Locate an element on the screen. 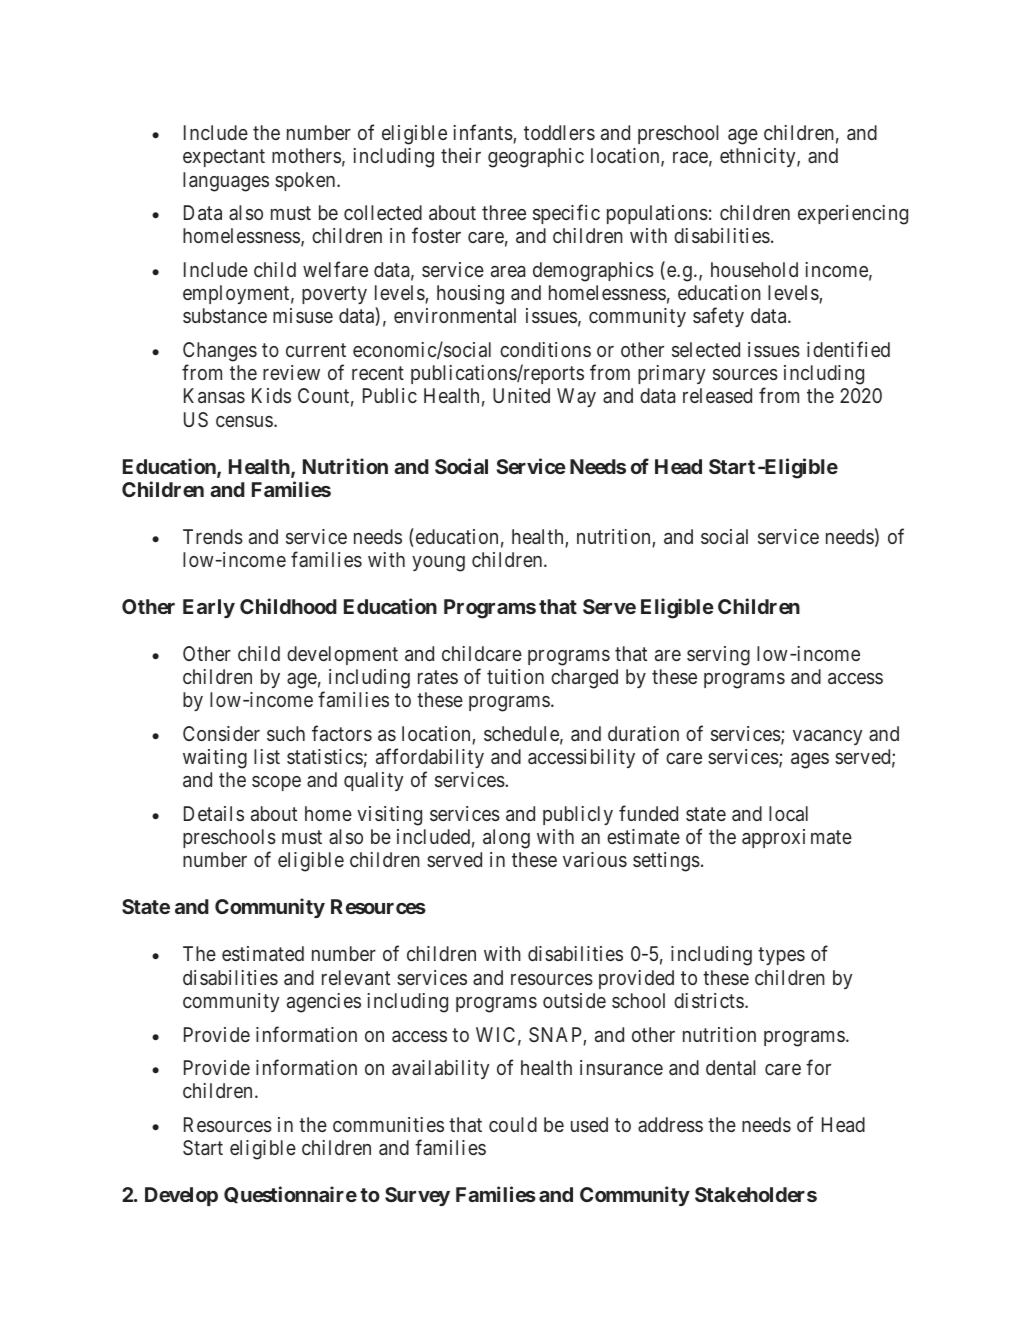  geographic is located at coordinates (536, 158).
